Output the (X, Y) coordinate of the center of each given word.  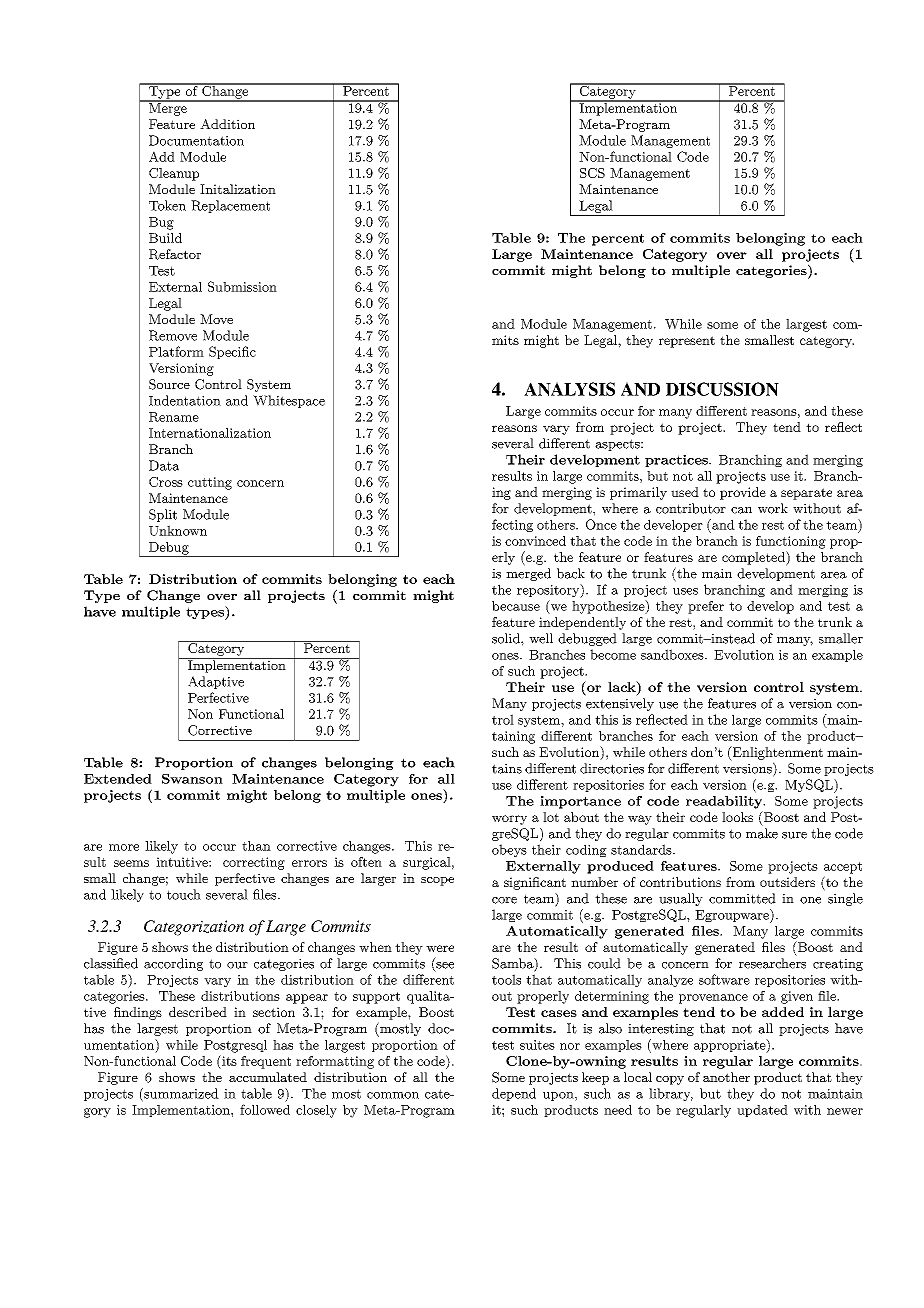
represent (687, 342)
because (516, 606)
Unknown (178, 530)
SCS (592, 173)
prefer (706, 607)
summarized (180, 1094)
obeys (509, 850)
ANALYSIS (569, 389)
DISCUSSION (722, 389)
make (762, 833)
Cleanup (174, 174)
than (256, 846)
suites (537, 1045)
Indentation (185, 400)
